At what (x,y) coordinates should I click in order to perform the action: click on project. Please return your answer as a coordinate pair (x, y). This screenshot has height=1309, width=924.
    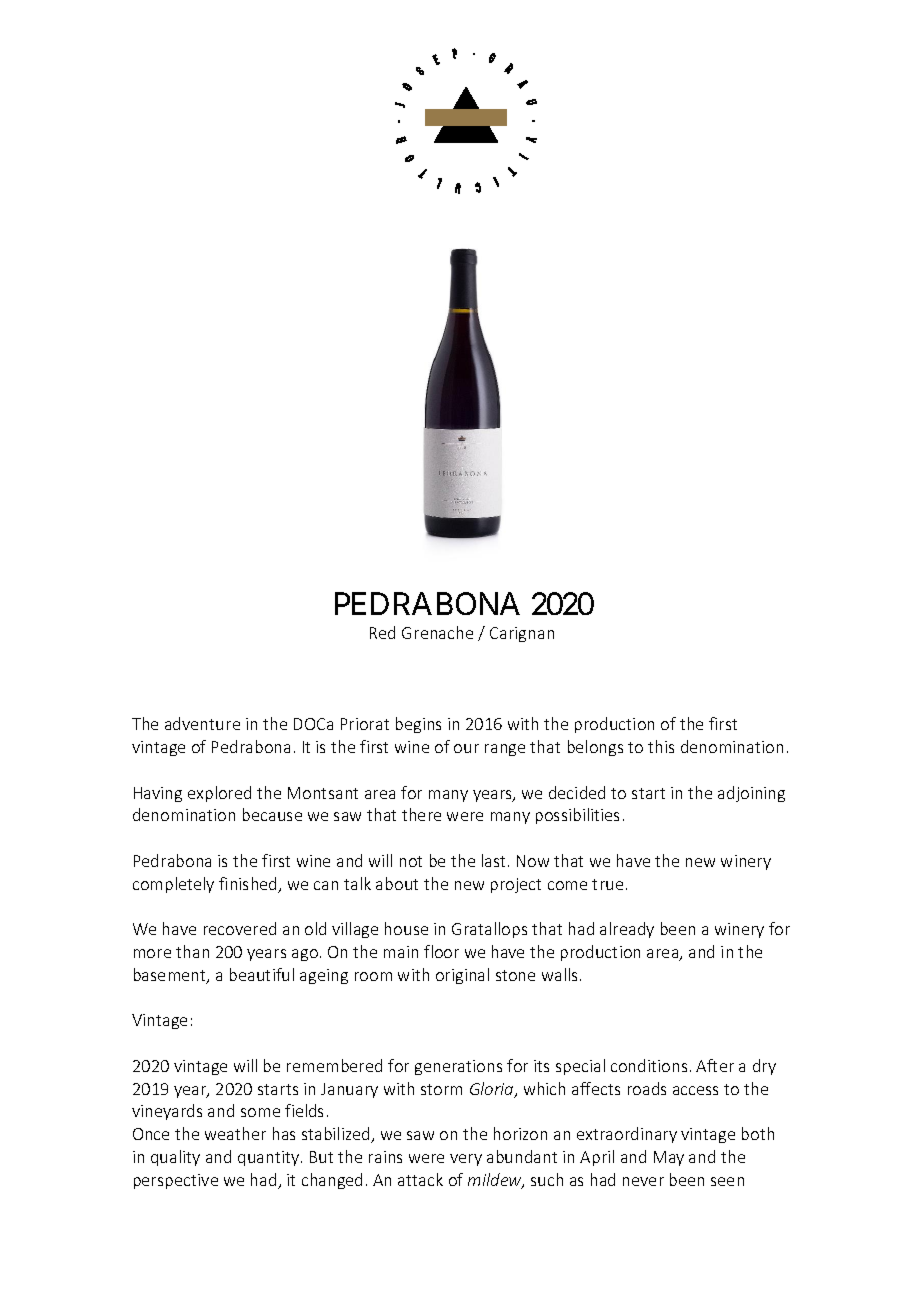
    Looking at the image, I should click on (516, 885).
